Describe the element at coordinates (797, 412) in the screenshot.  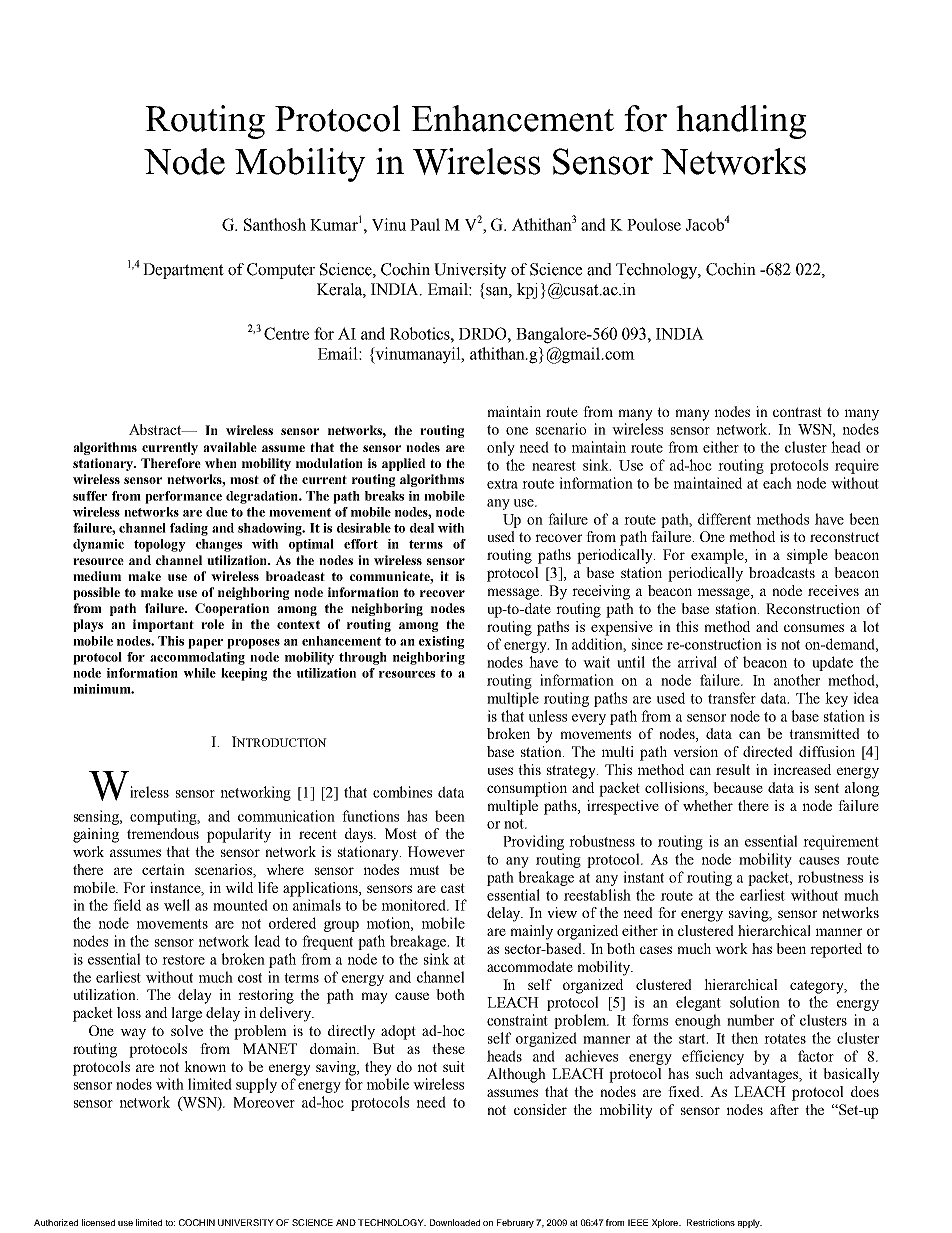
I see `contrast` at that location.
